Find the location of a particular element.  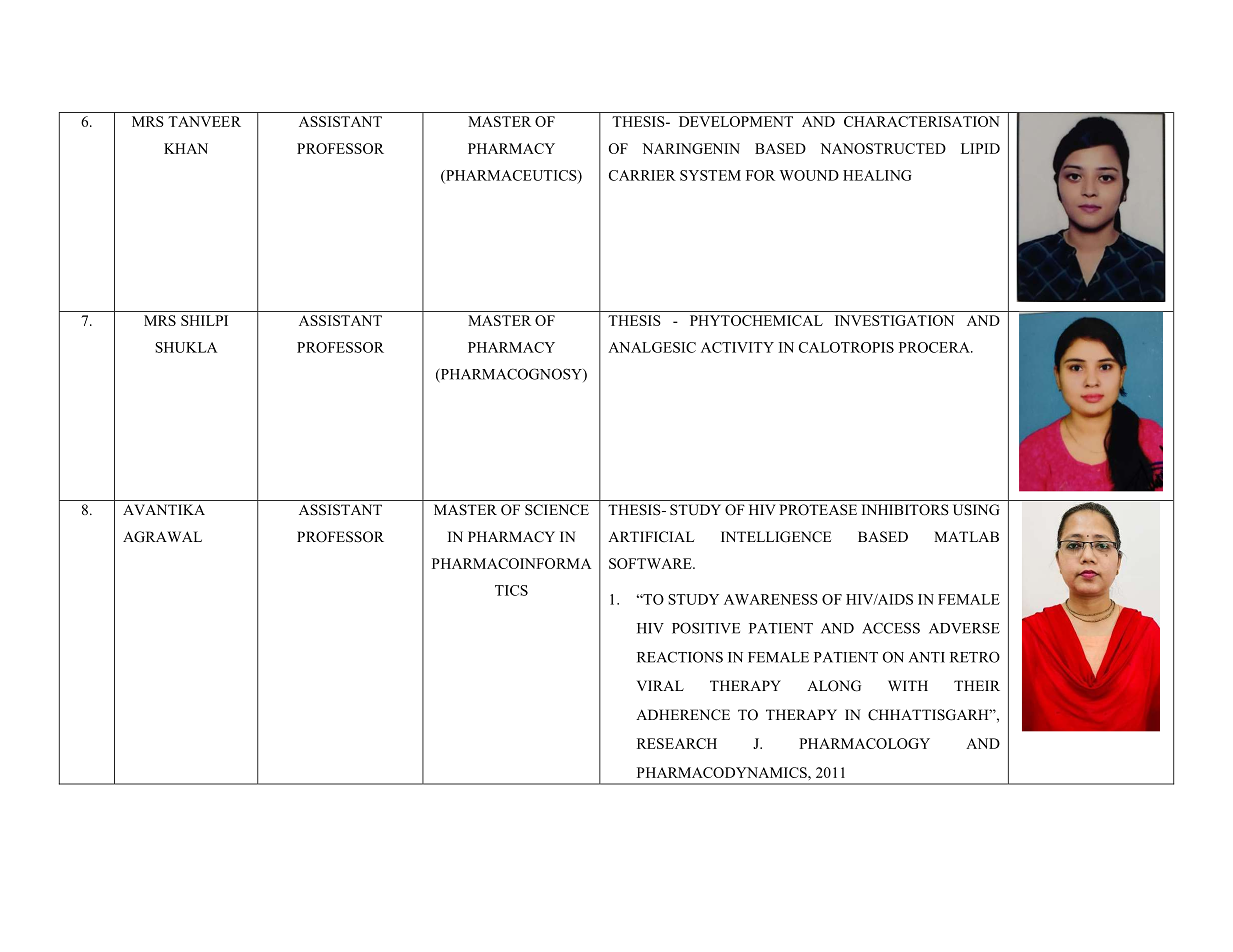

RESEARCH is located at coordinates (677, 743).
